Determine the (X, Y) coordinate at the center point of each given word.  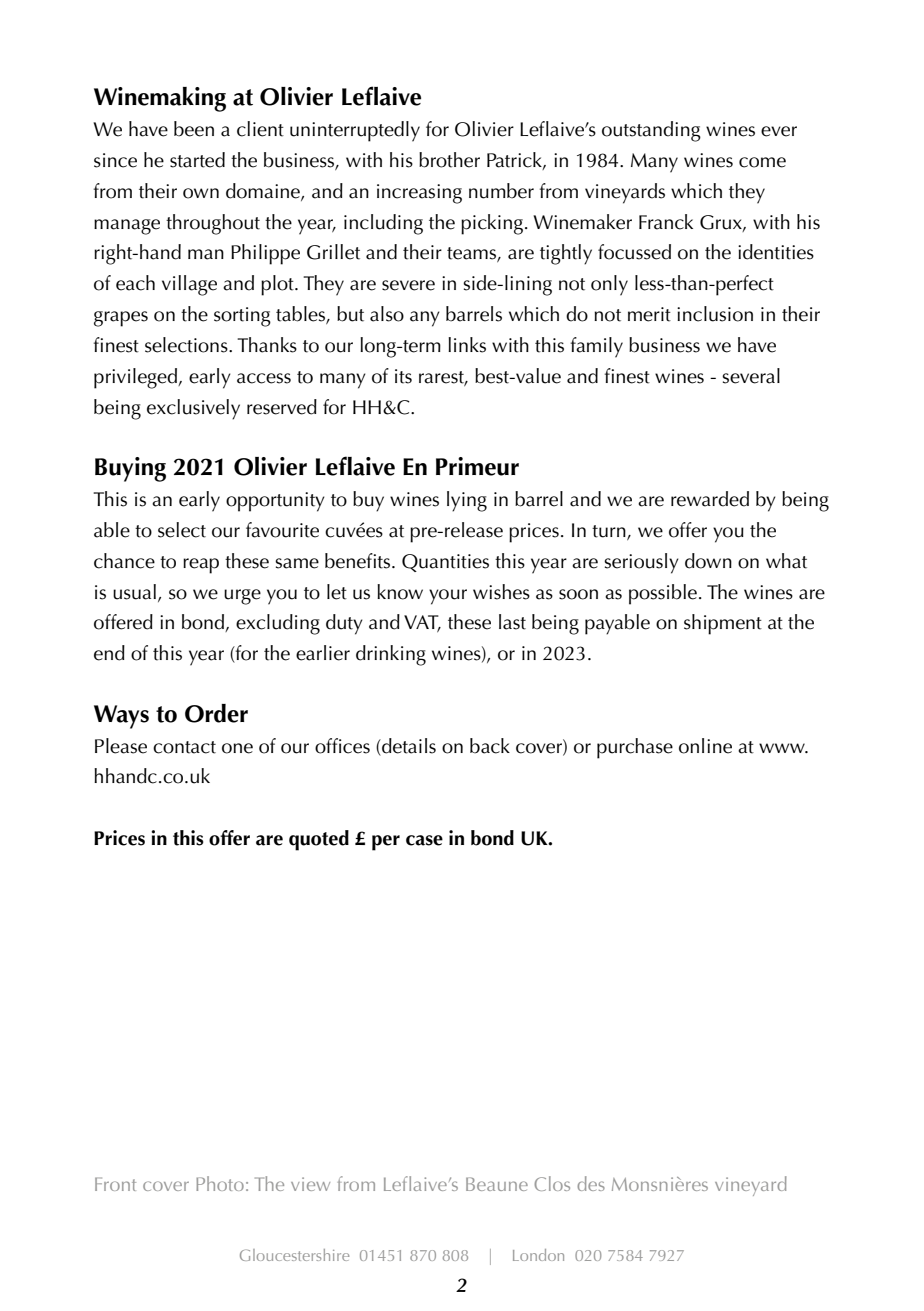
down (708, 561)
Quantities (445, 563)
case (424, 840)
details (408, 746)
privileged (136, 378)
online (705, 746)
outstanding (651, 131)
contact (184, 747)
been (194, 129)
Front (115, 1184)
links (467, 345)
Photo (220, 1183)
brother (449, 160)
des (591, 1183)
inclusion (715, 314)
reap (201, 566)
